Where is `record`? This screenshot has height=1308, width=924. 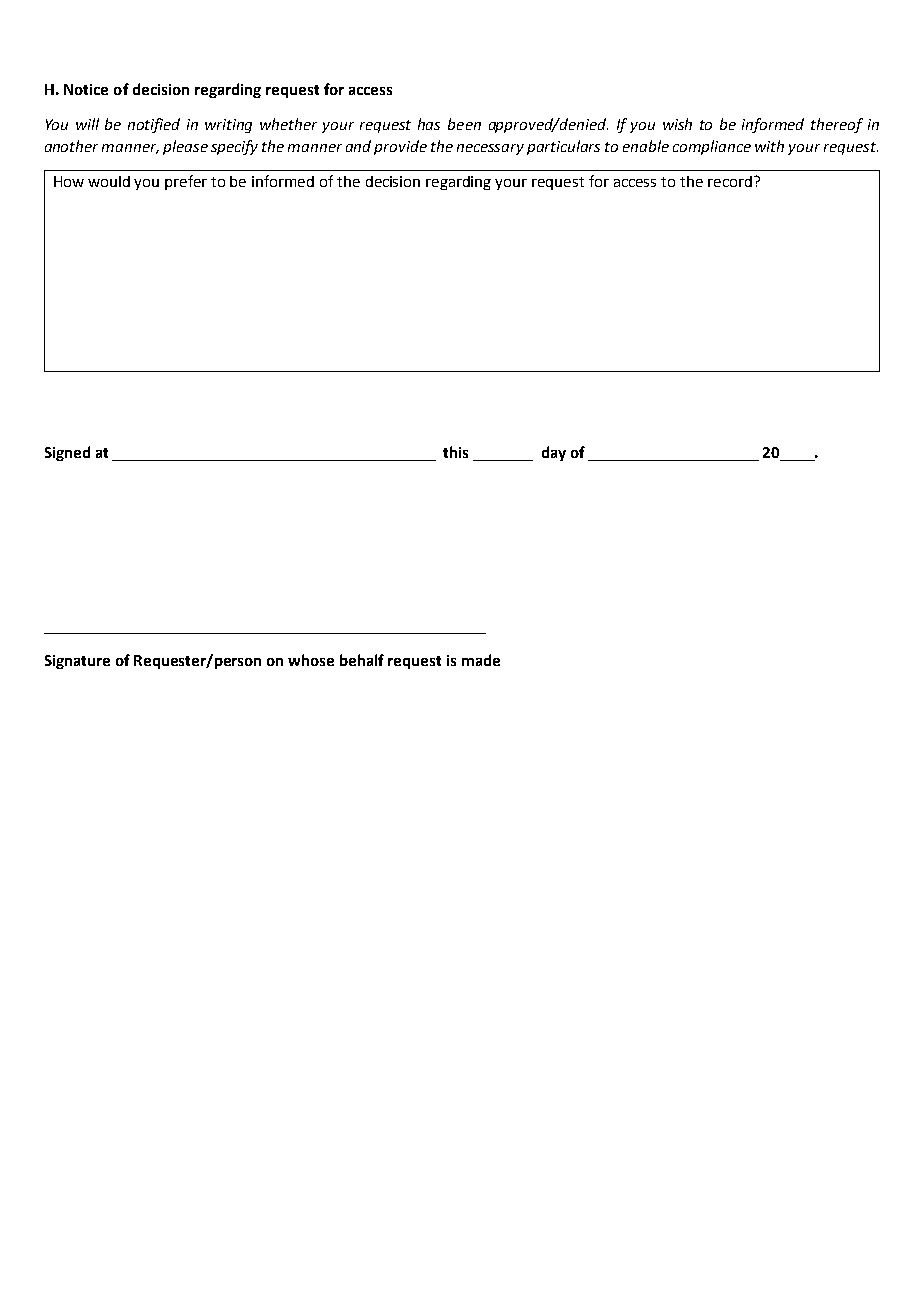 record is located at coordinates (730, 181).
